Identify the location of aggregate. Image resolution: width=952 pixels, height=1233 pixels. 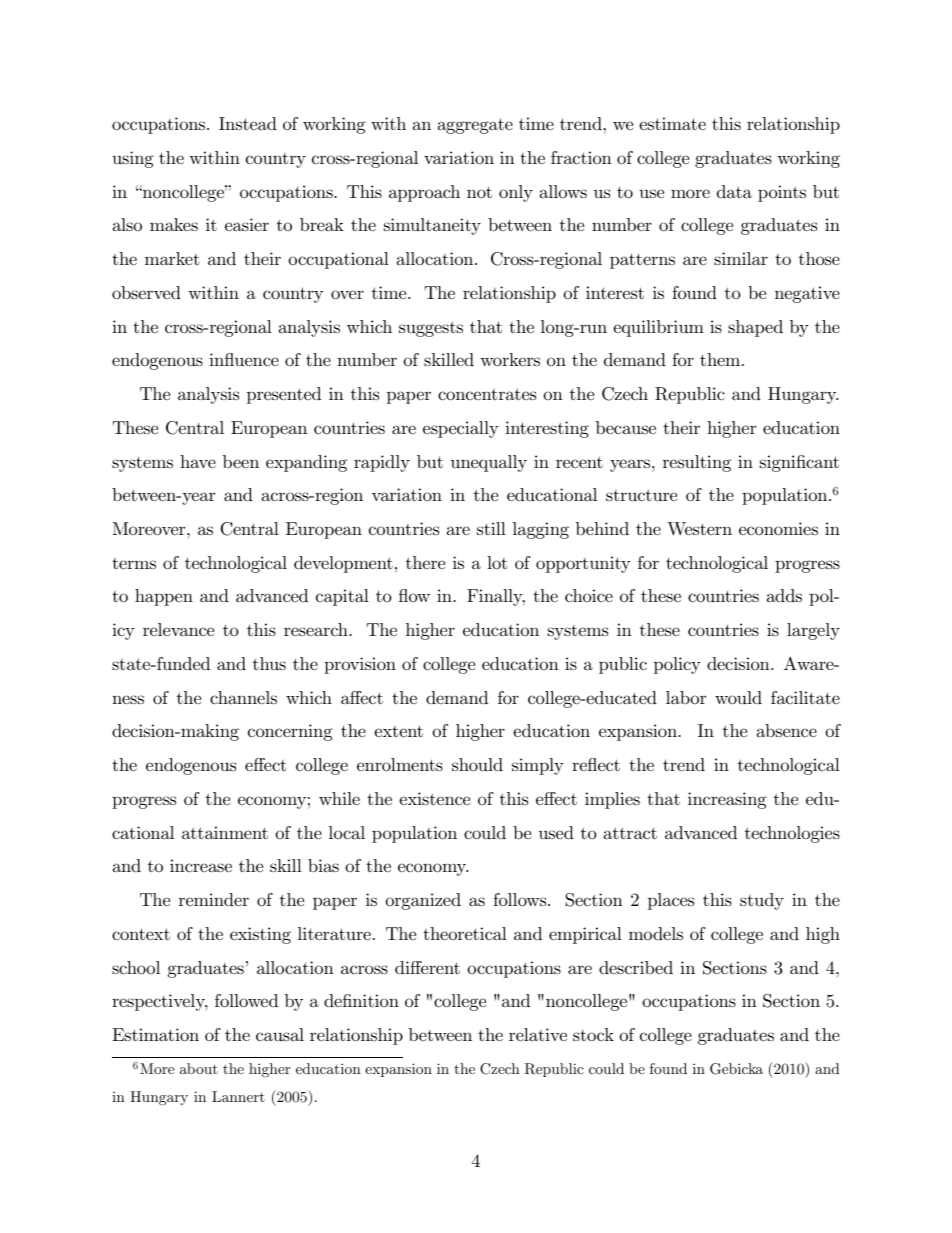
(475, 126).
